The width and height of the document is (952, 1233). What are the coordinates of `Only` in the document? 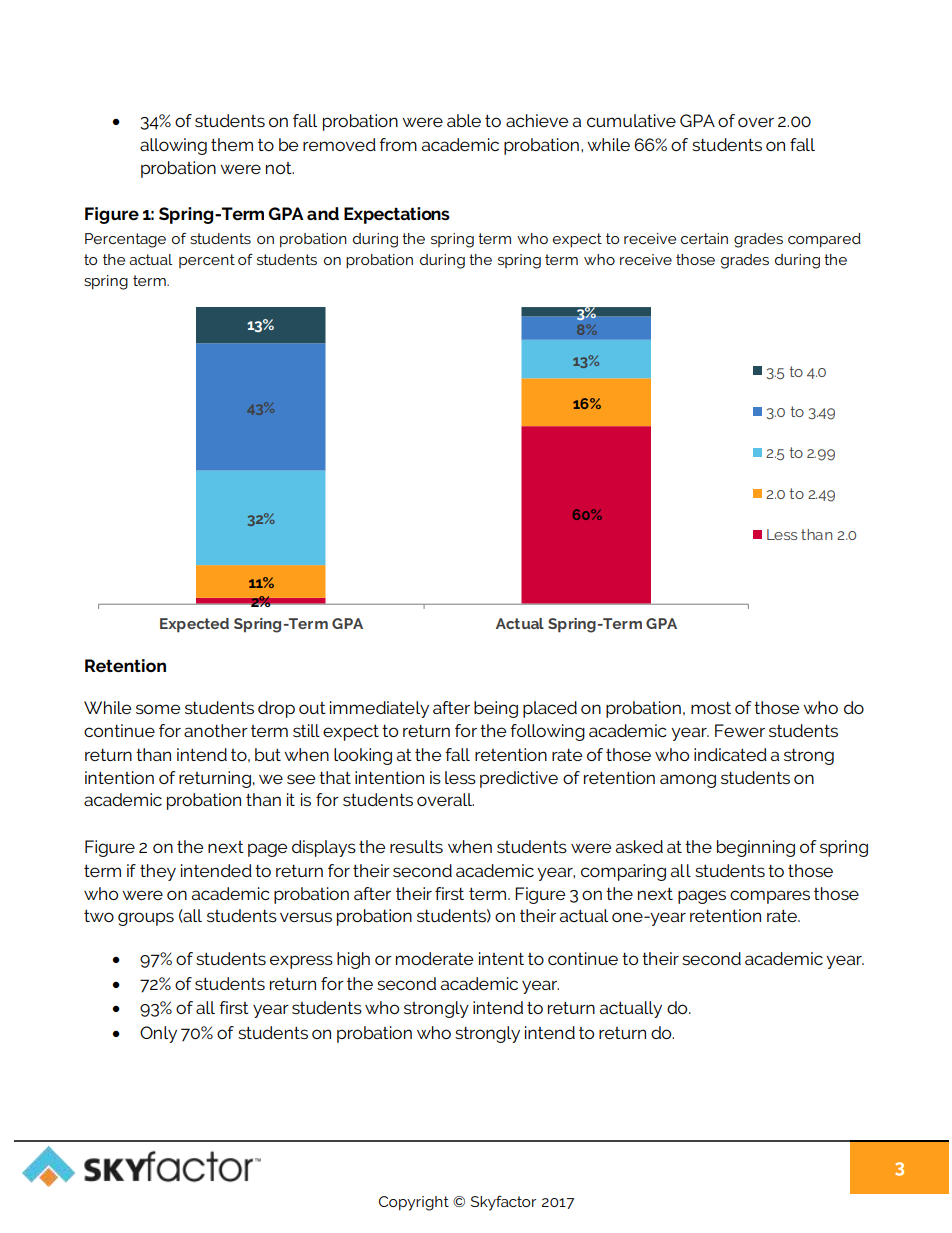 It's located at (158, 1034).
